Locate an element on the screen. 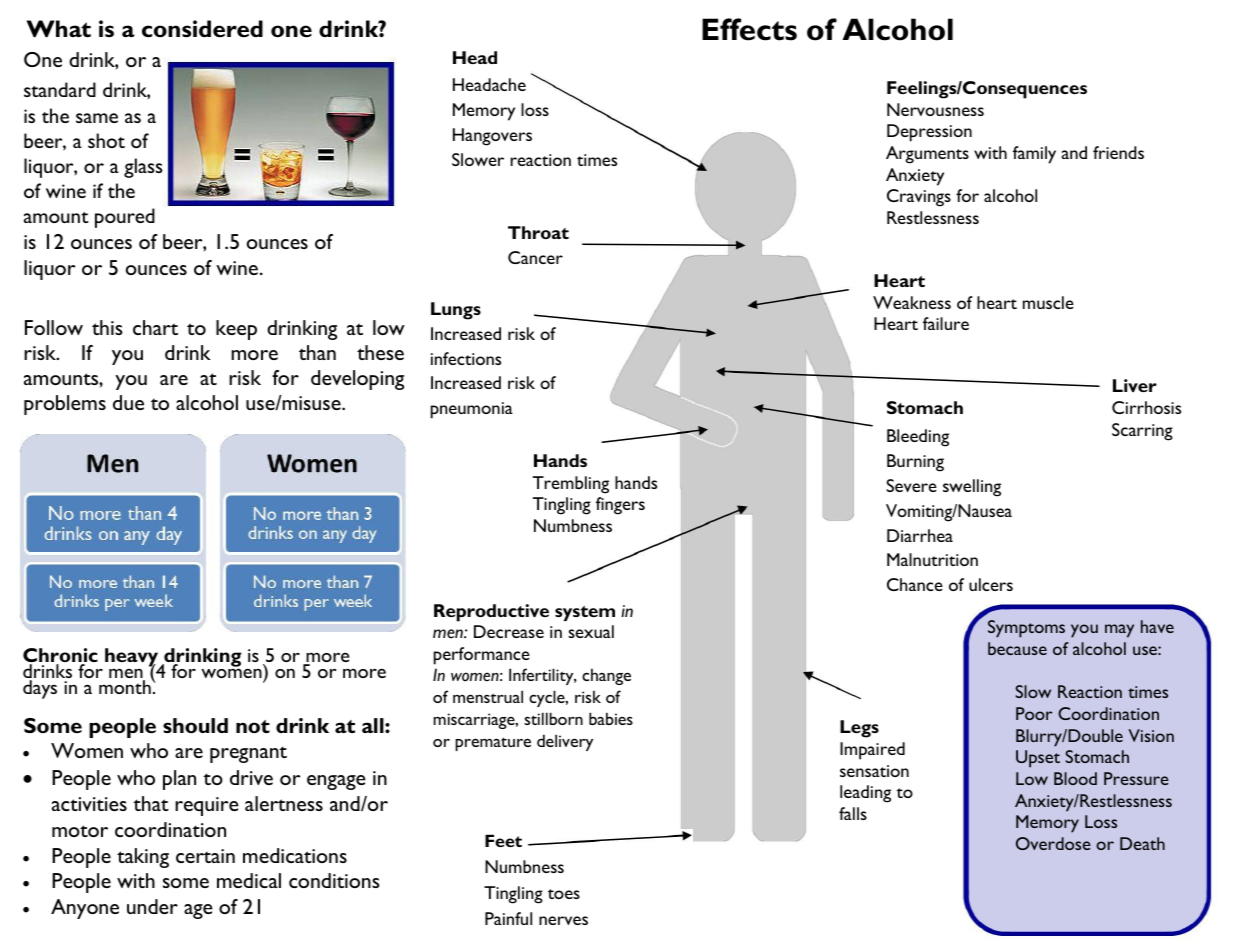 This screenshot has height=952, width=1233. muscle is located at coordinates (1048, 302).
